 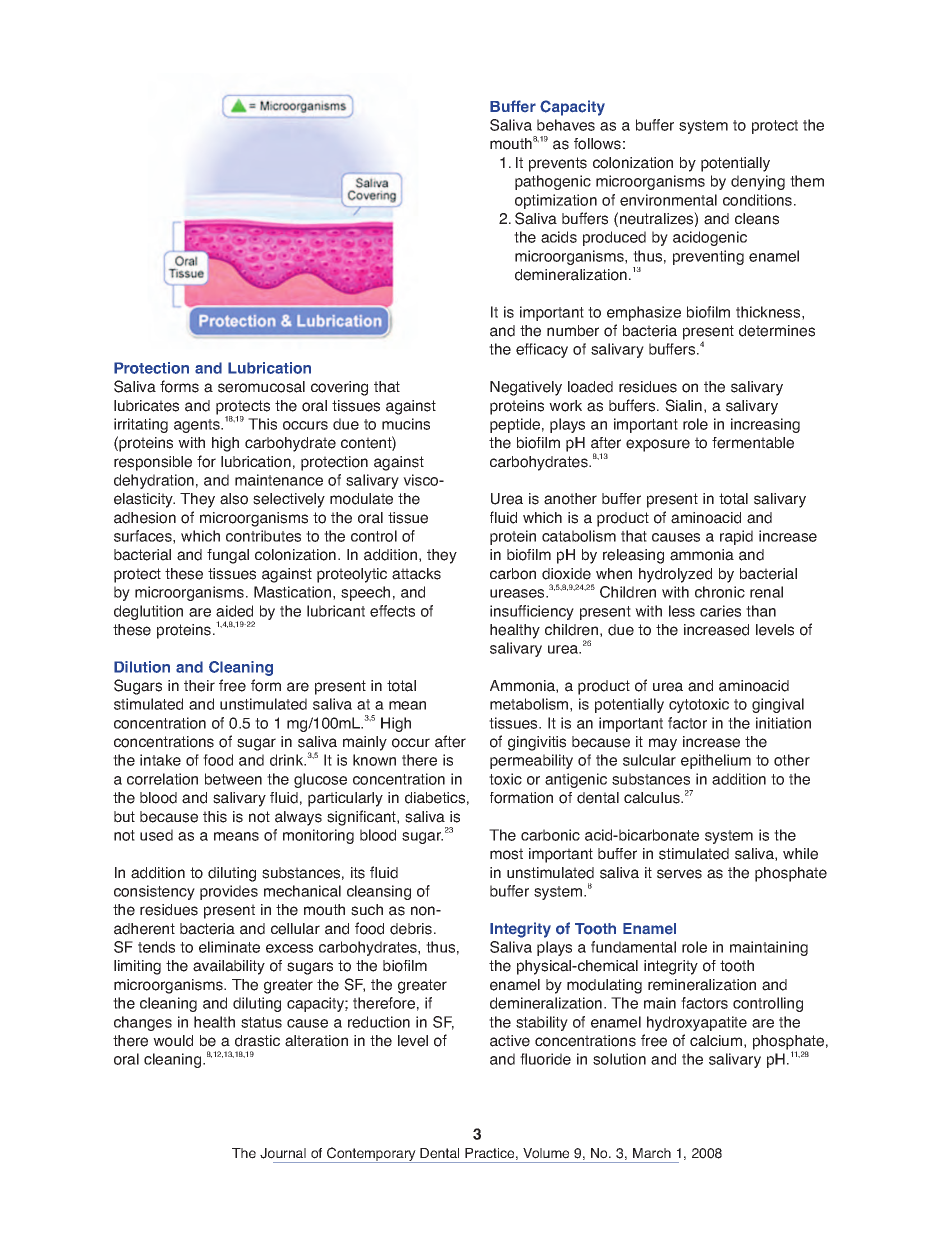 What do you see at coordinates (229, 892) in the screenshot?
I see `provides` at bounding box center [229, 892].
